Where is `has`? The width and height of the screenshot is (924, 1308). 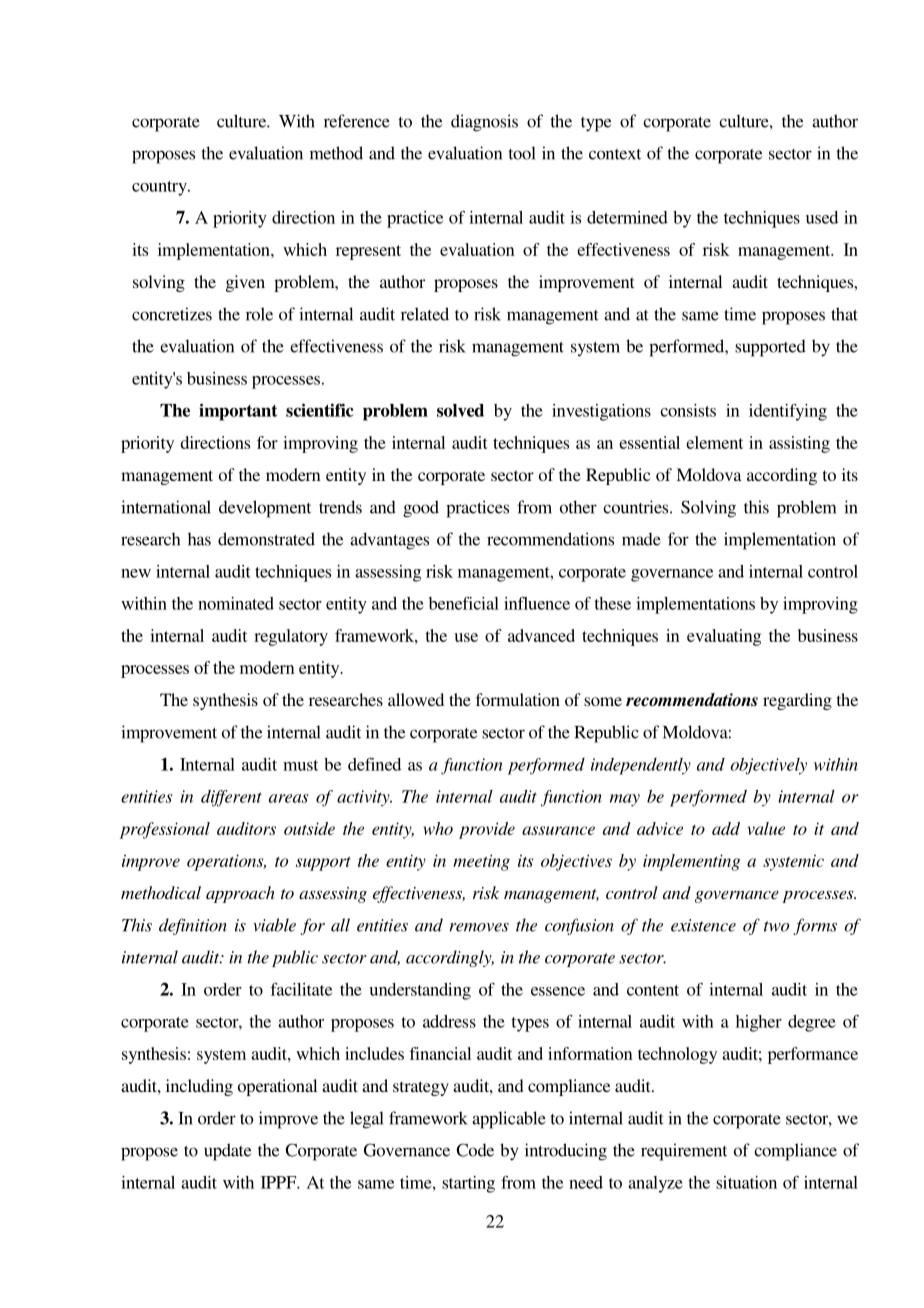
has is located at coordinates (199, 539).
